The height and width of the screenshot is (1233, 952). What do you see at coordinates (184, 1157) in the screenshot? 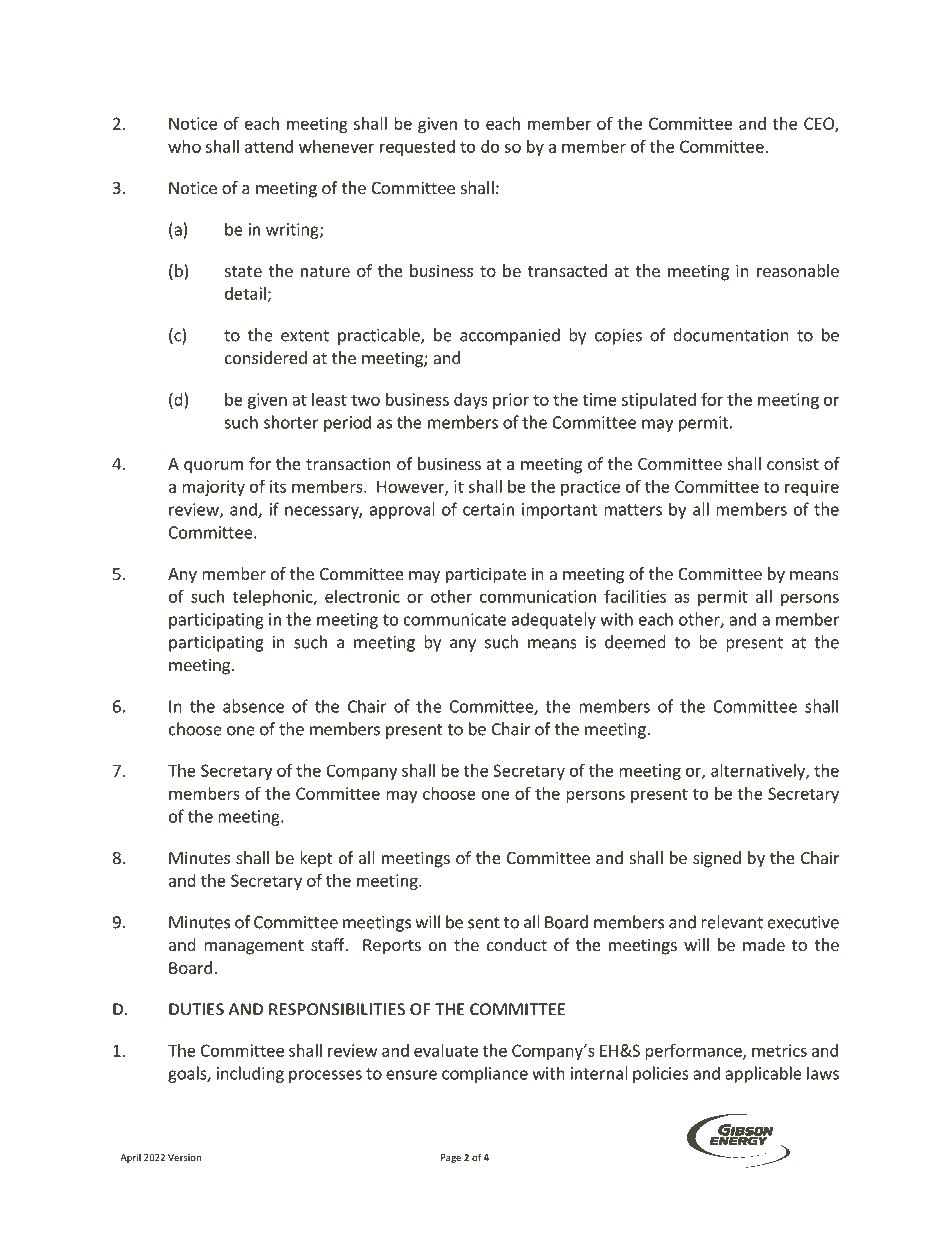
I see `Version` at bounding box center [184, 1157].
